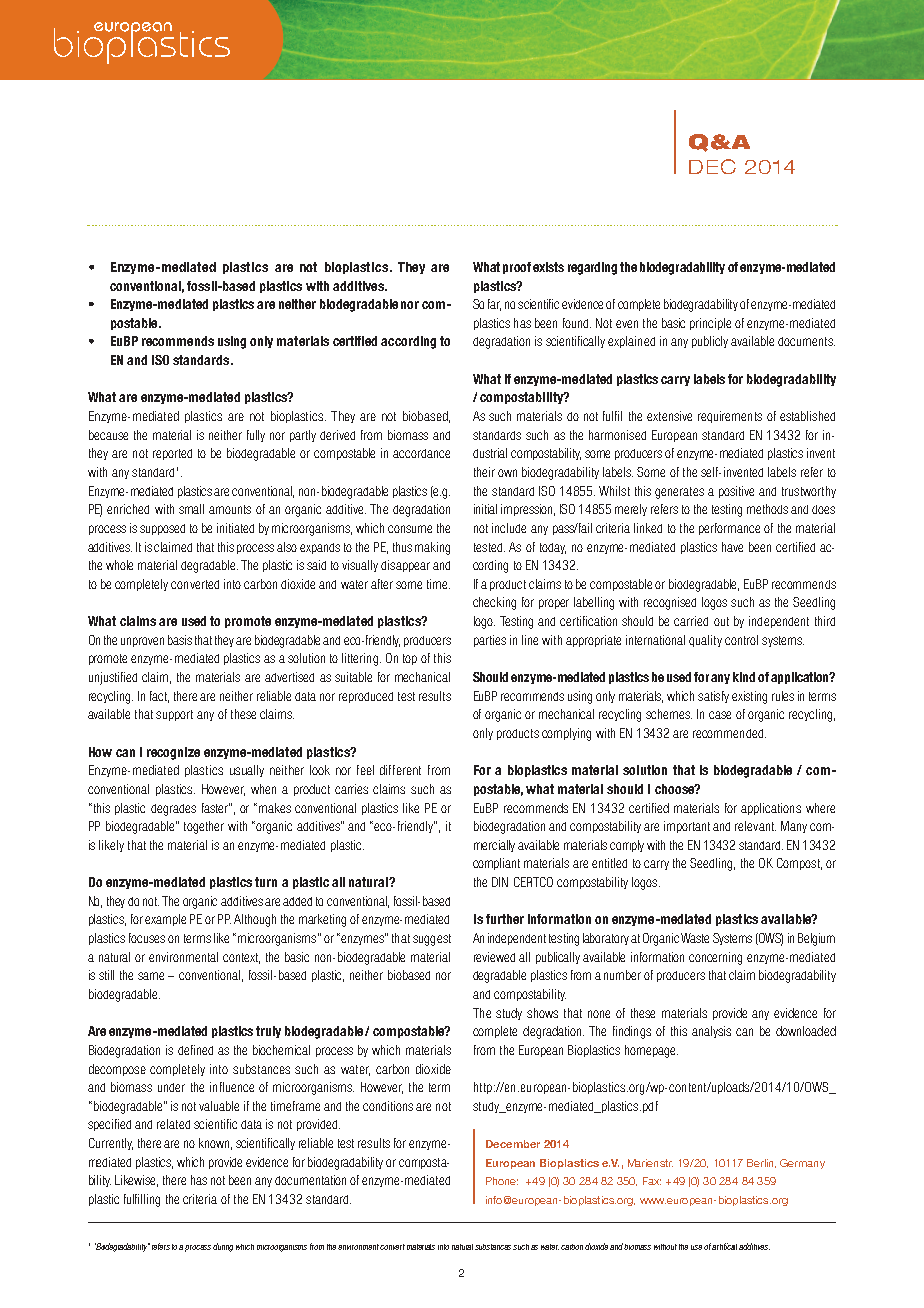 Image resolution: width=924 pixels, height=1308 pixels. What do you see at coordinates (256, 436) in the page?
I see `fully` at bounding box center [256, 436].
